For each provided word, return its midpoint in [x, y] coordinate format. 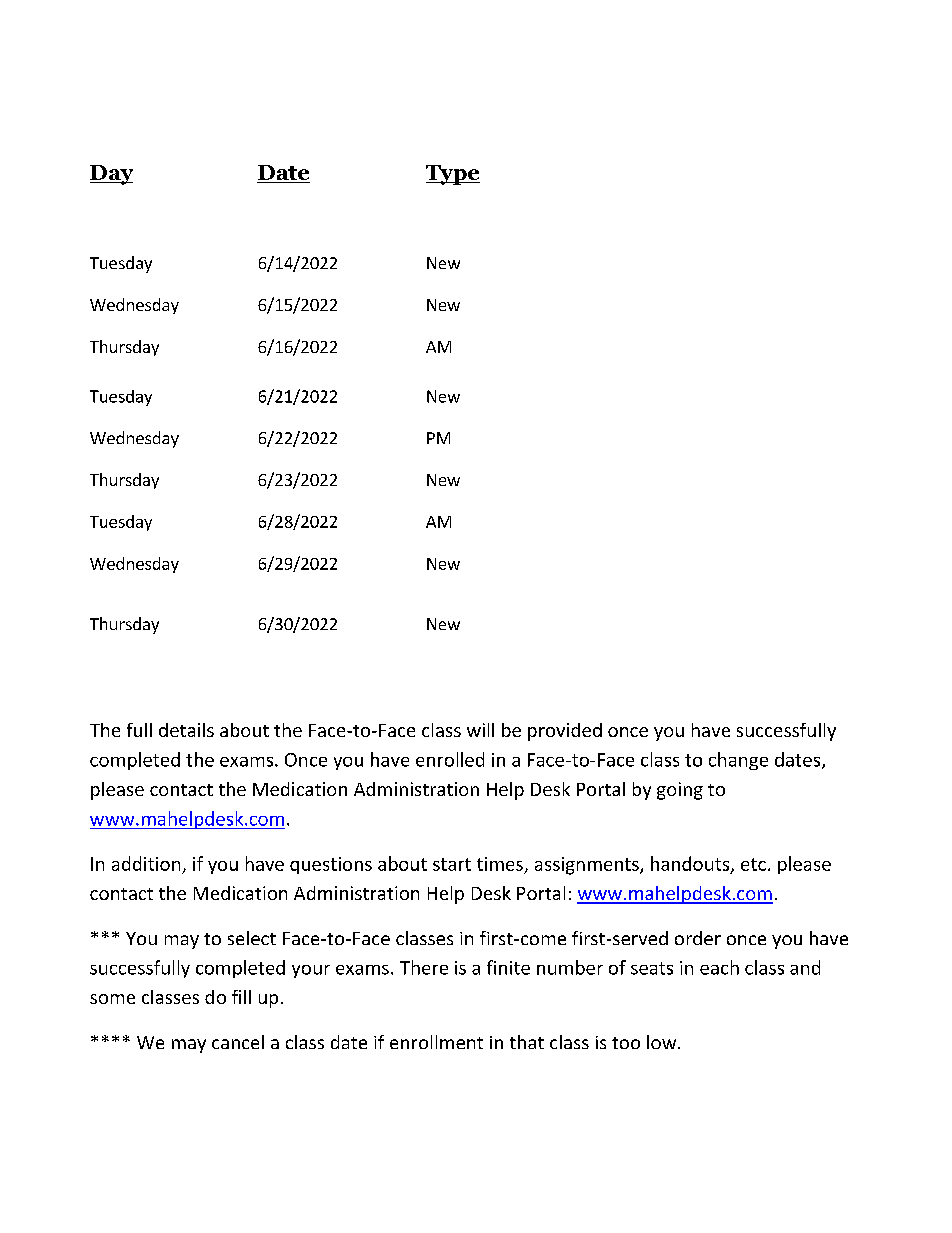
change [738, 761]
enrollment [436, 1042]
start [452, 864]
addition [146, 863]
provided [565, 732]
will [480, 730]
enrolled [450, 759]
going [680, 791]
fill [241, 997]
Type [453, 175]
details [186, 730]
